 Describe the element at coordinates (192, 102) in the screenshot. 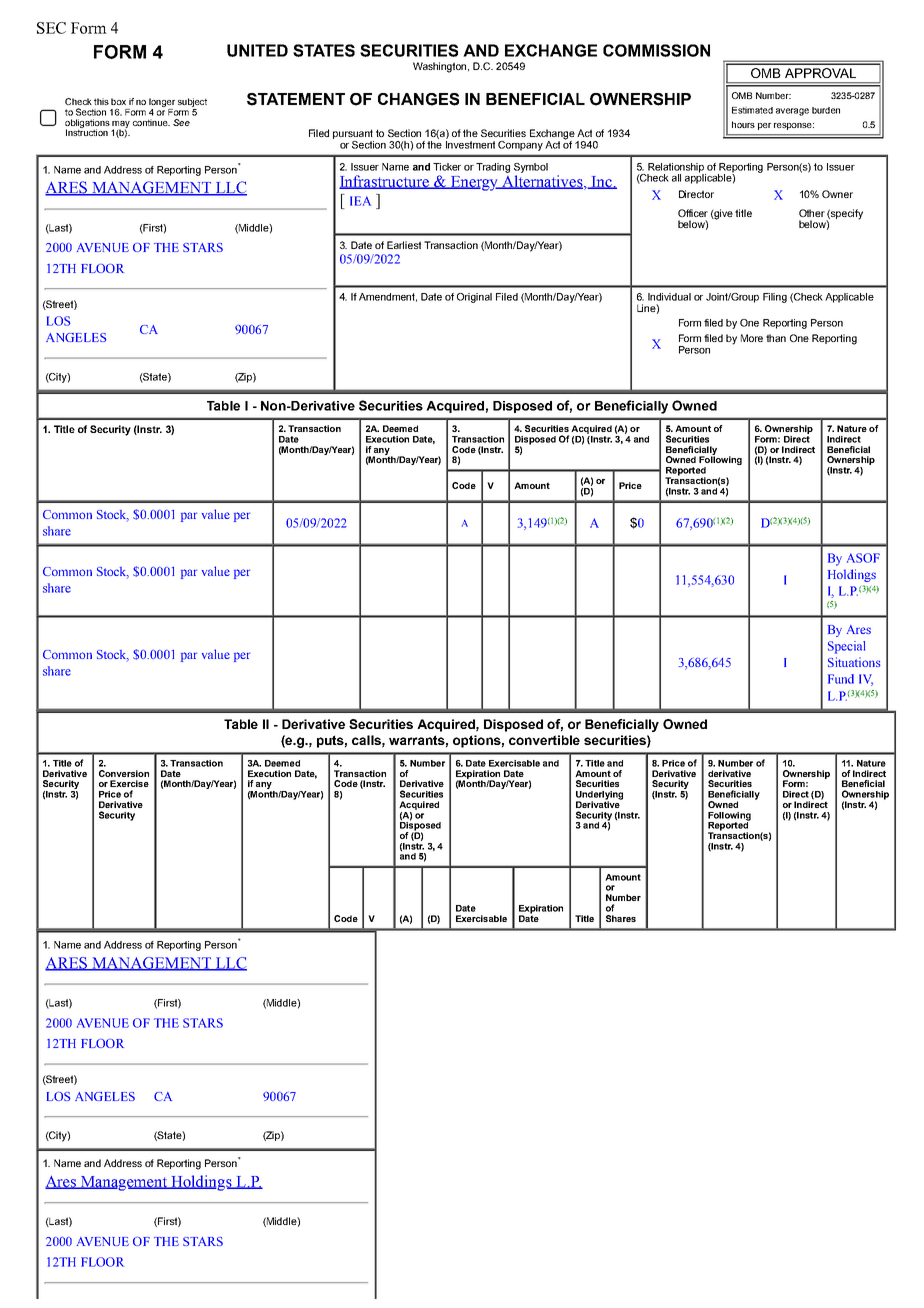

I see `subject` at that location.
